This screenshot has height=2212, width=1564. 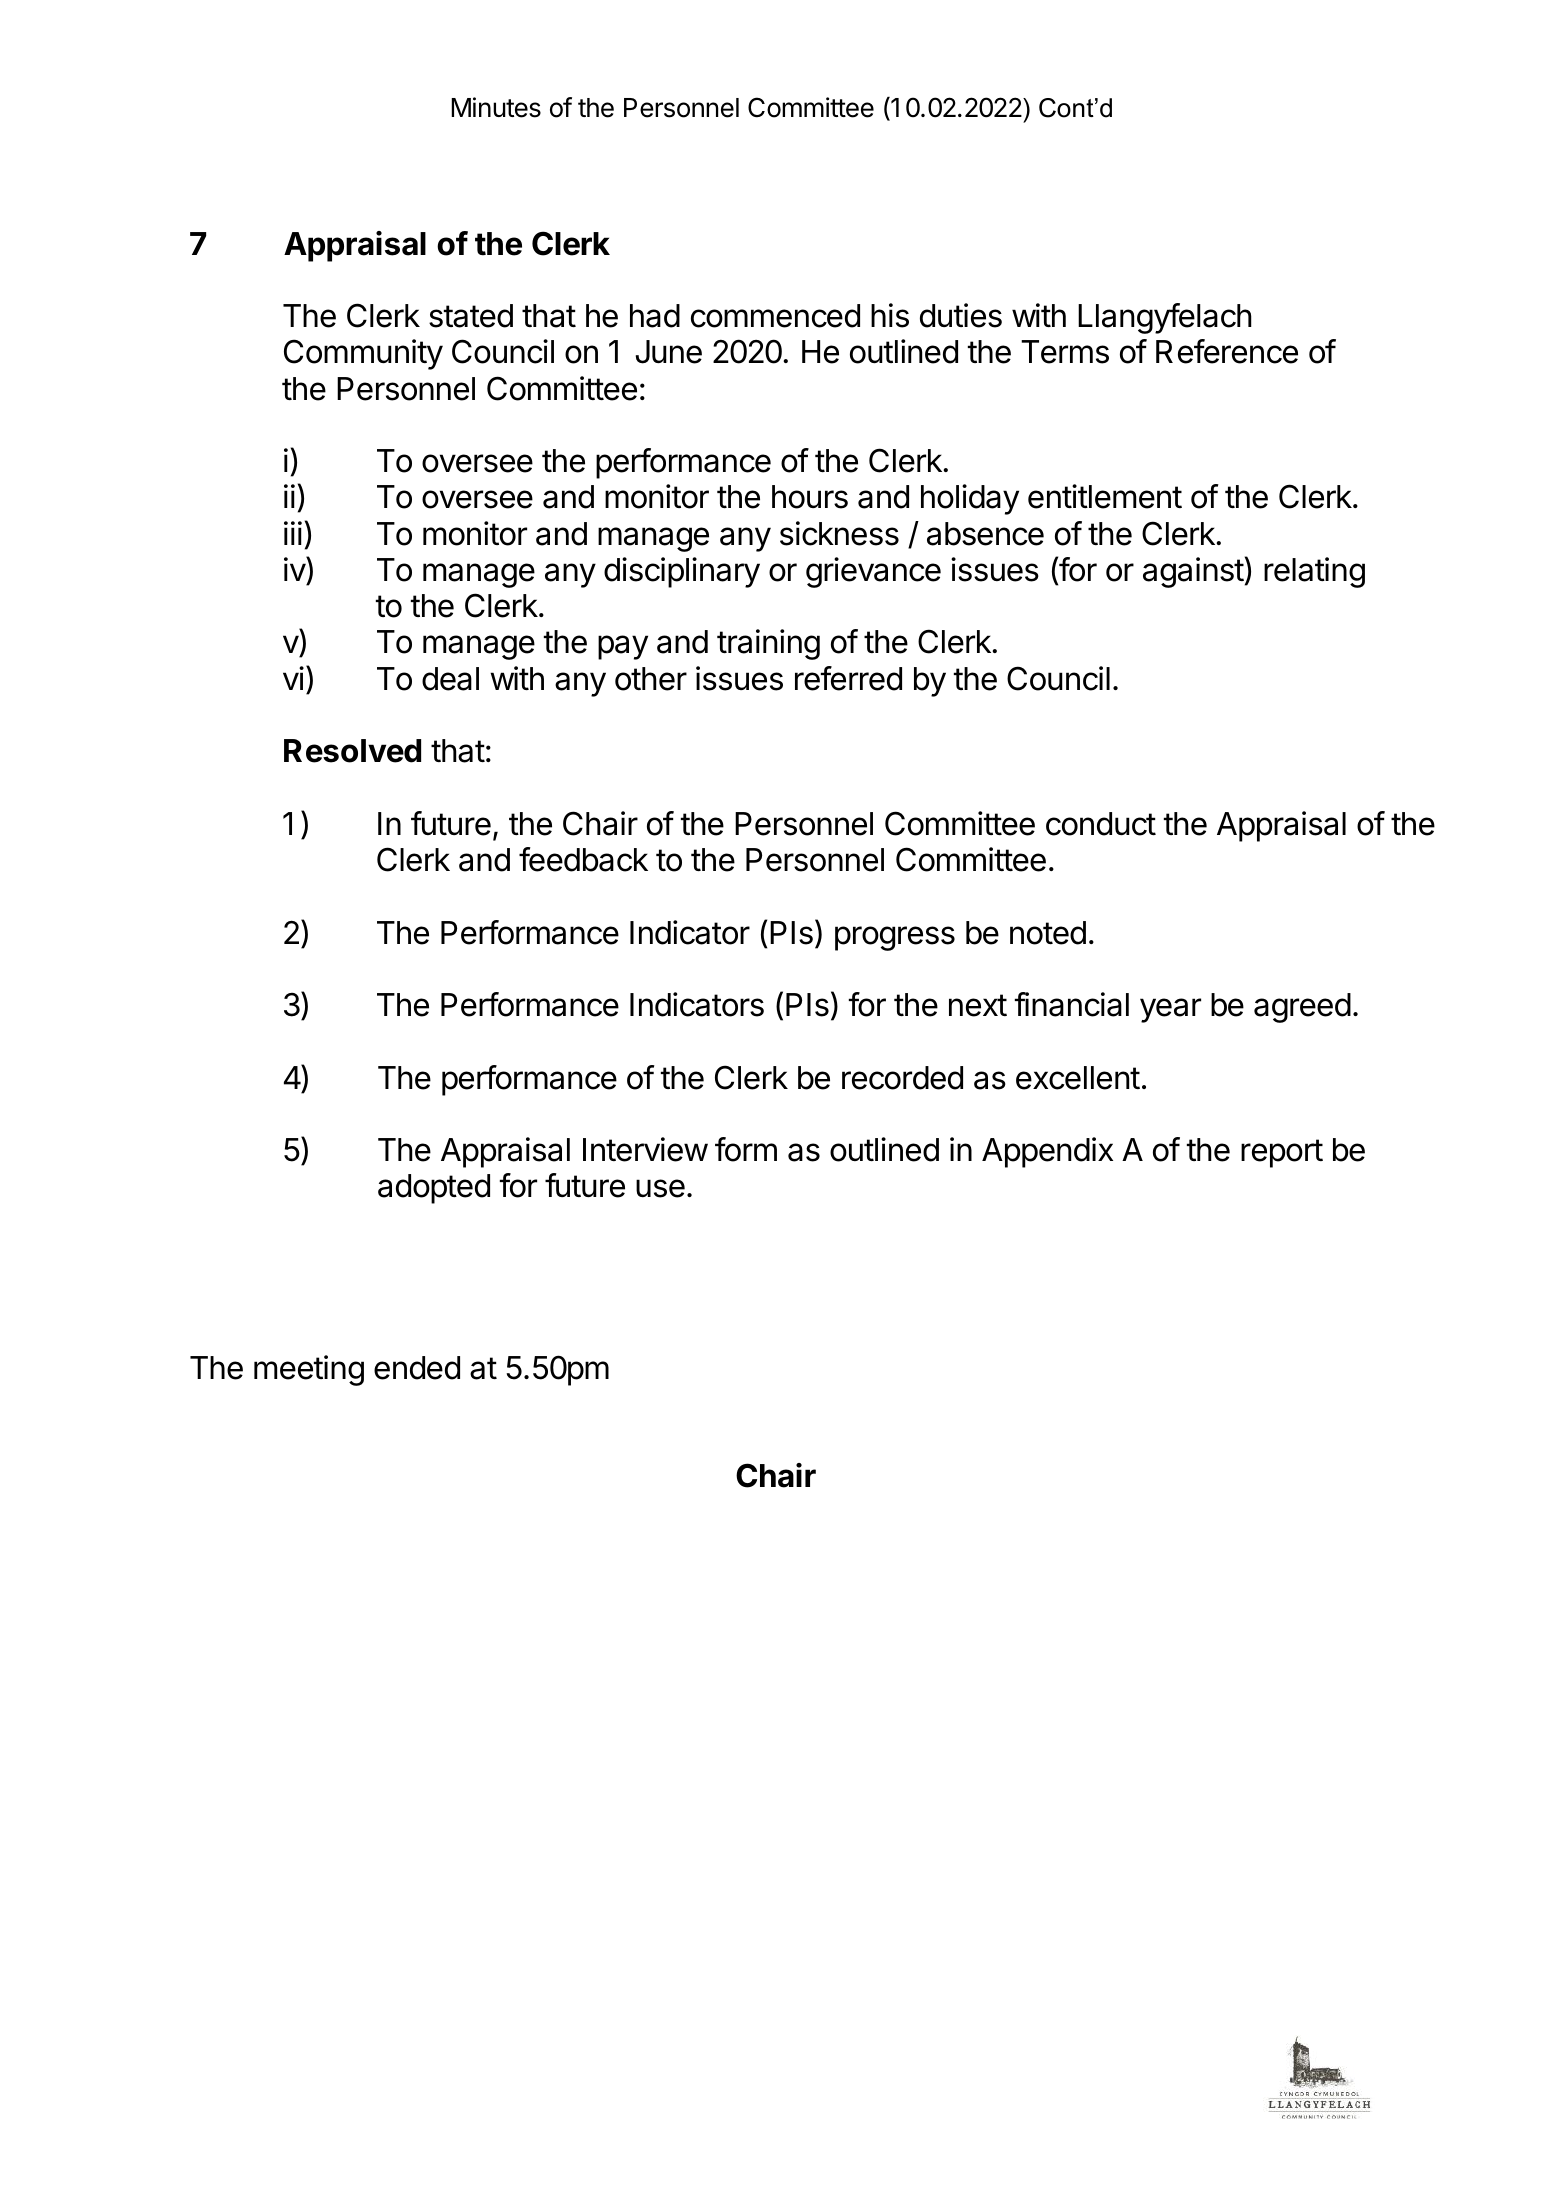 What do you see at coordinates (417, 1368) in the screenshot?
I see `ended` at bounding box center [417, 1368].
